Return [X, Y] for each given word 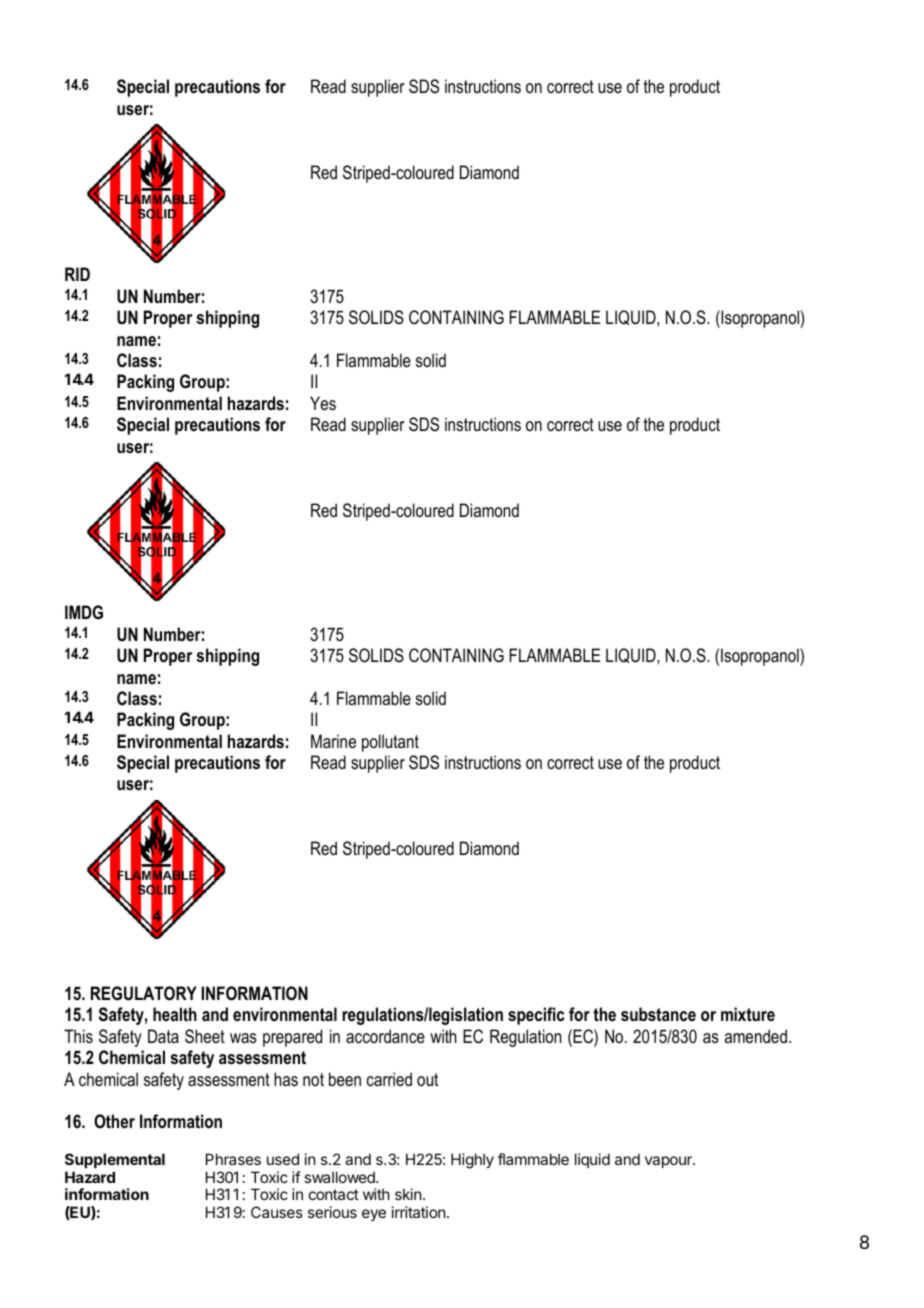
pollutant [390, 743]
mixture [748, 1014]
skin [408, 1194]
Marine [333, 741]
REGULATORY [144, 993]
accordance [385, 1036]
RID [77, 274]
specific [536, 1016]
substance [658, 1014]
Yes [323, 403]
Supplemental [115, 1160]
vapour [669, 1162]
